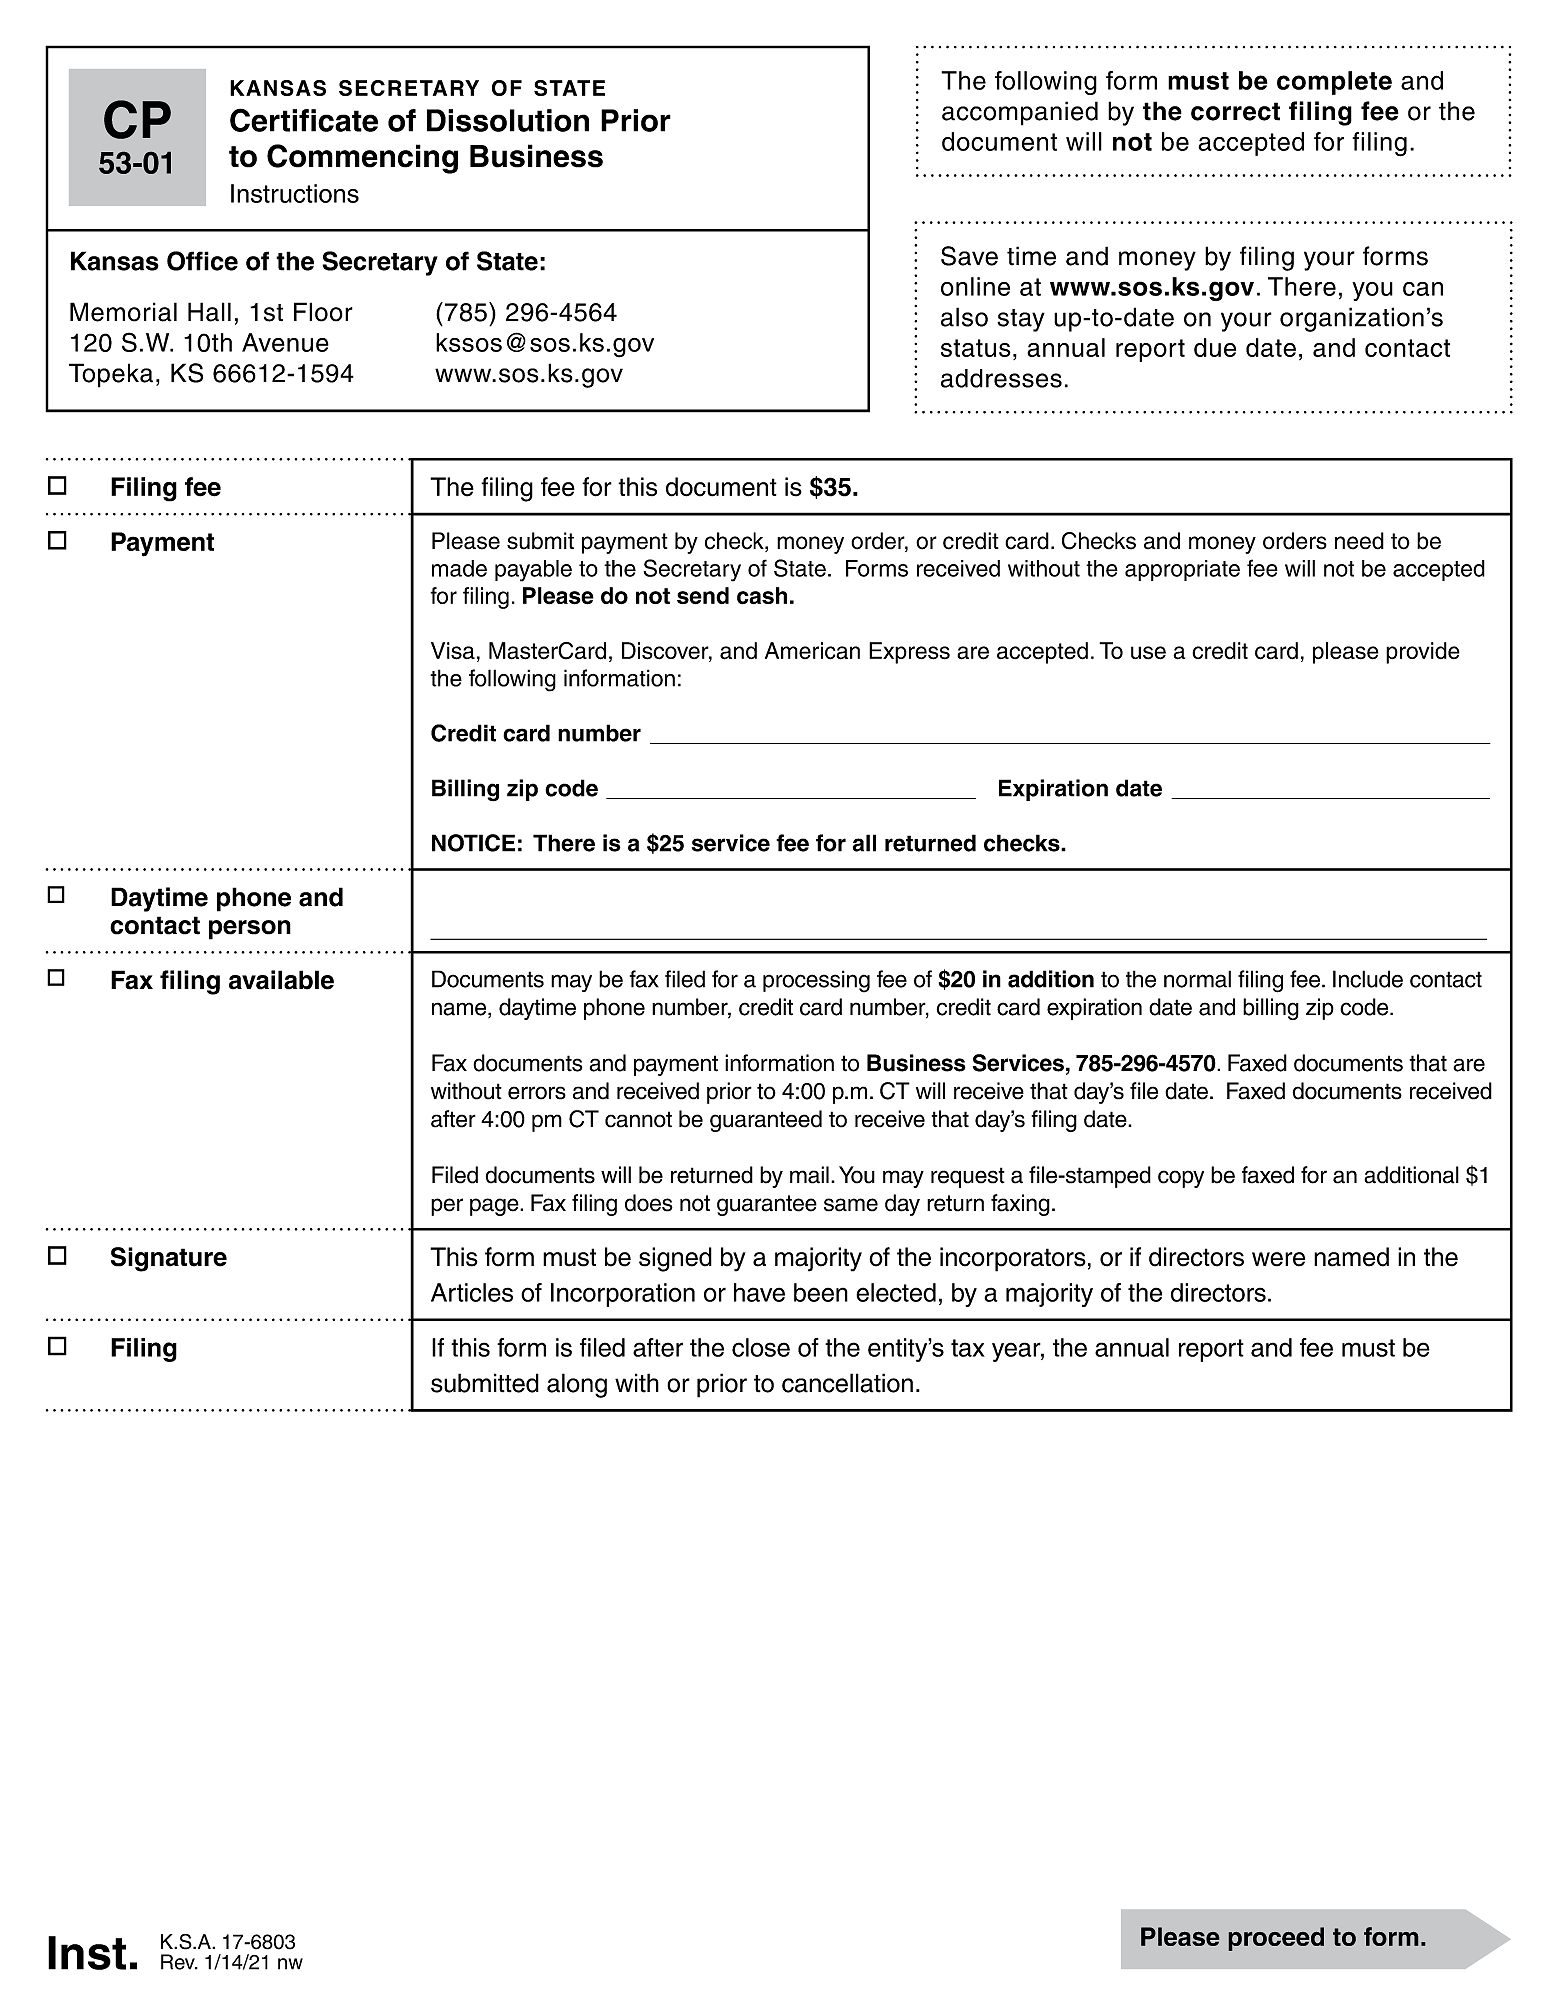 This screenshot has height=2015, width=1557. Describe the element at coordinates (1235, 111) in the screenshot. I see `correct` at that location.
